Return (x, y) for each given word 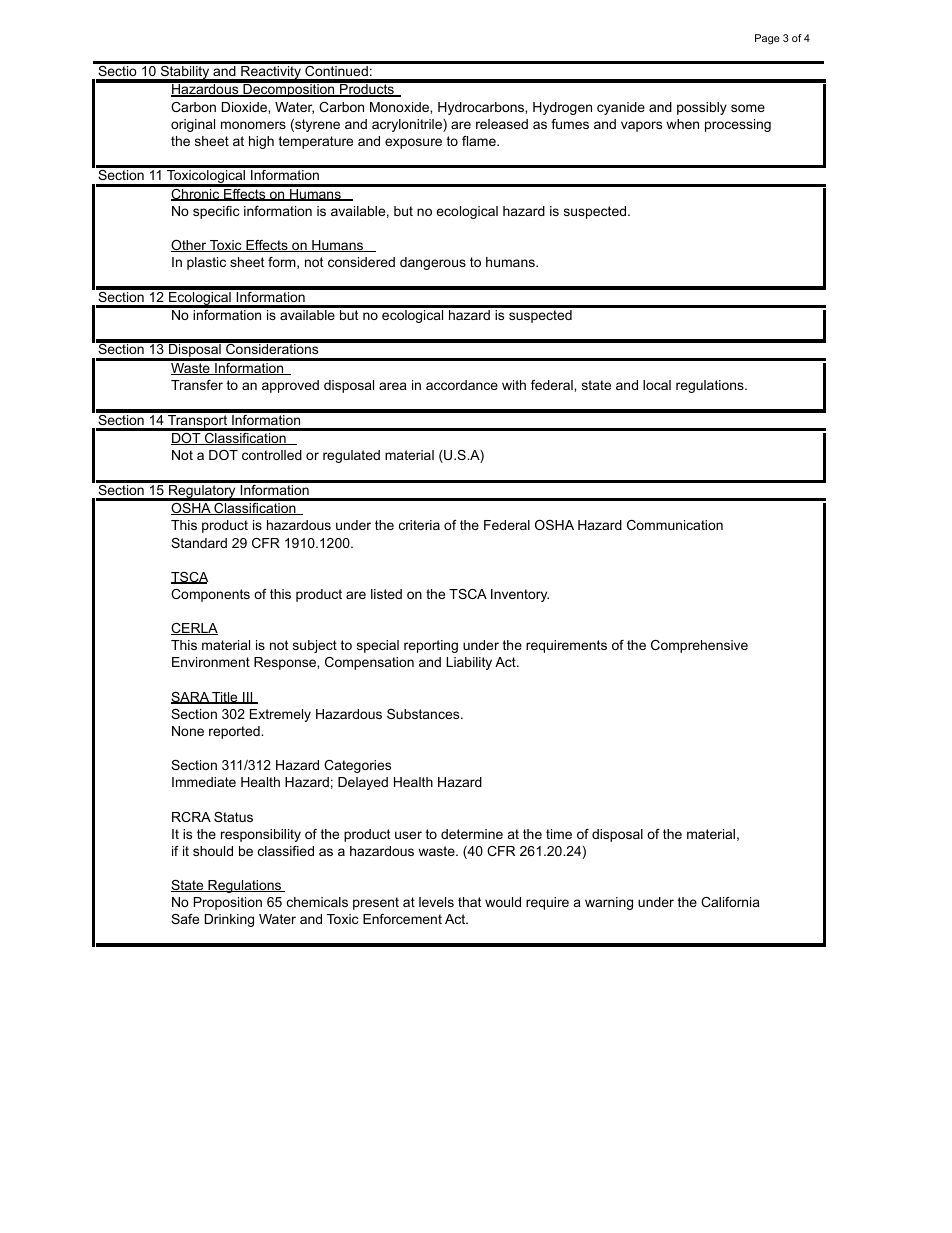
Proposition (228, 903)
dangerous (433, 263)
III (248, 698)
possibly (702, 108)
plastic (206, 263)
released (502, 124)
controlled (272, 455)
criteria (419, 525)
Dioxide (245, 107)
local (657, 385)
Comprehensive (699, 646)
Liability (469, 663)
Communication (675, 525)
